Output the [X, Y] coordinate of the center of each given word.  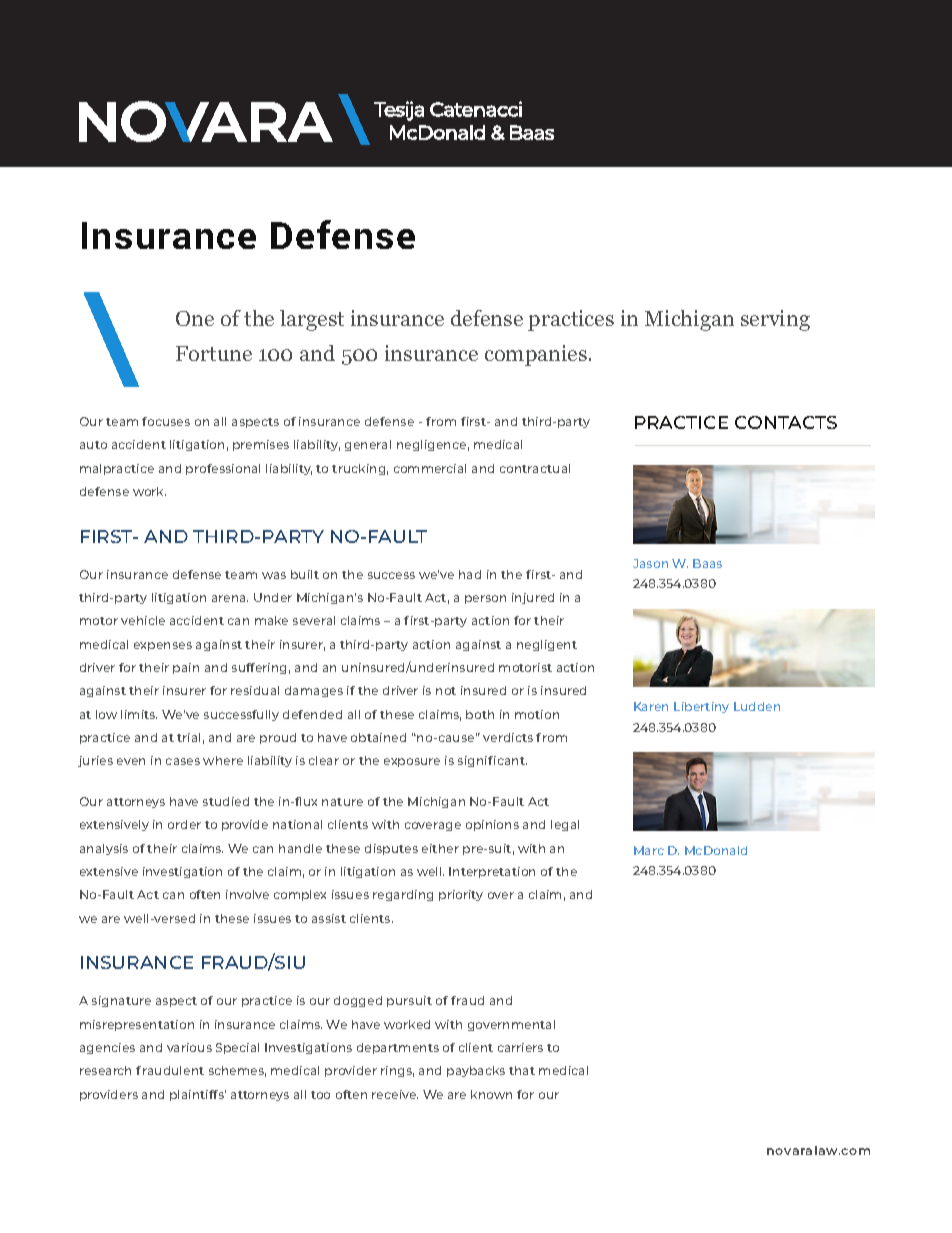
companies [536, 355]
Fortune [214, 353]
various [189, 1047]
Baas [707, 563]
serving [775, 320]
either [440, 848]
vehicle [143, 620]
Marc [649, 850]
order [184, 824]
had [470, 574]
